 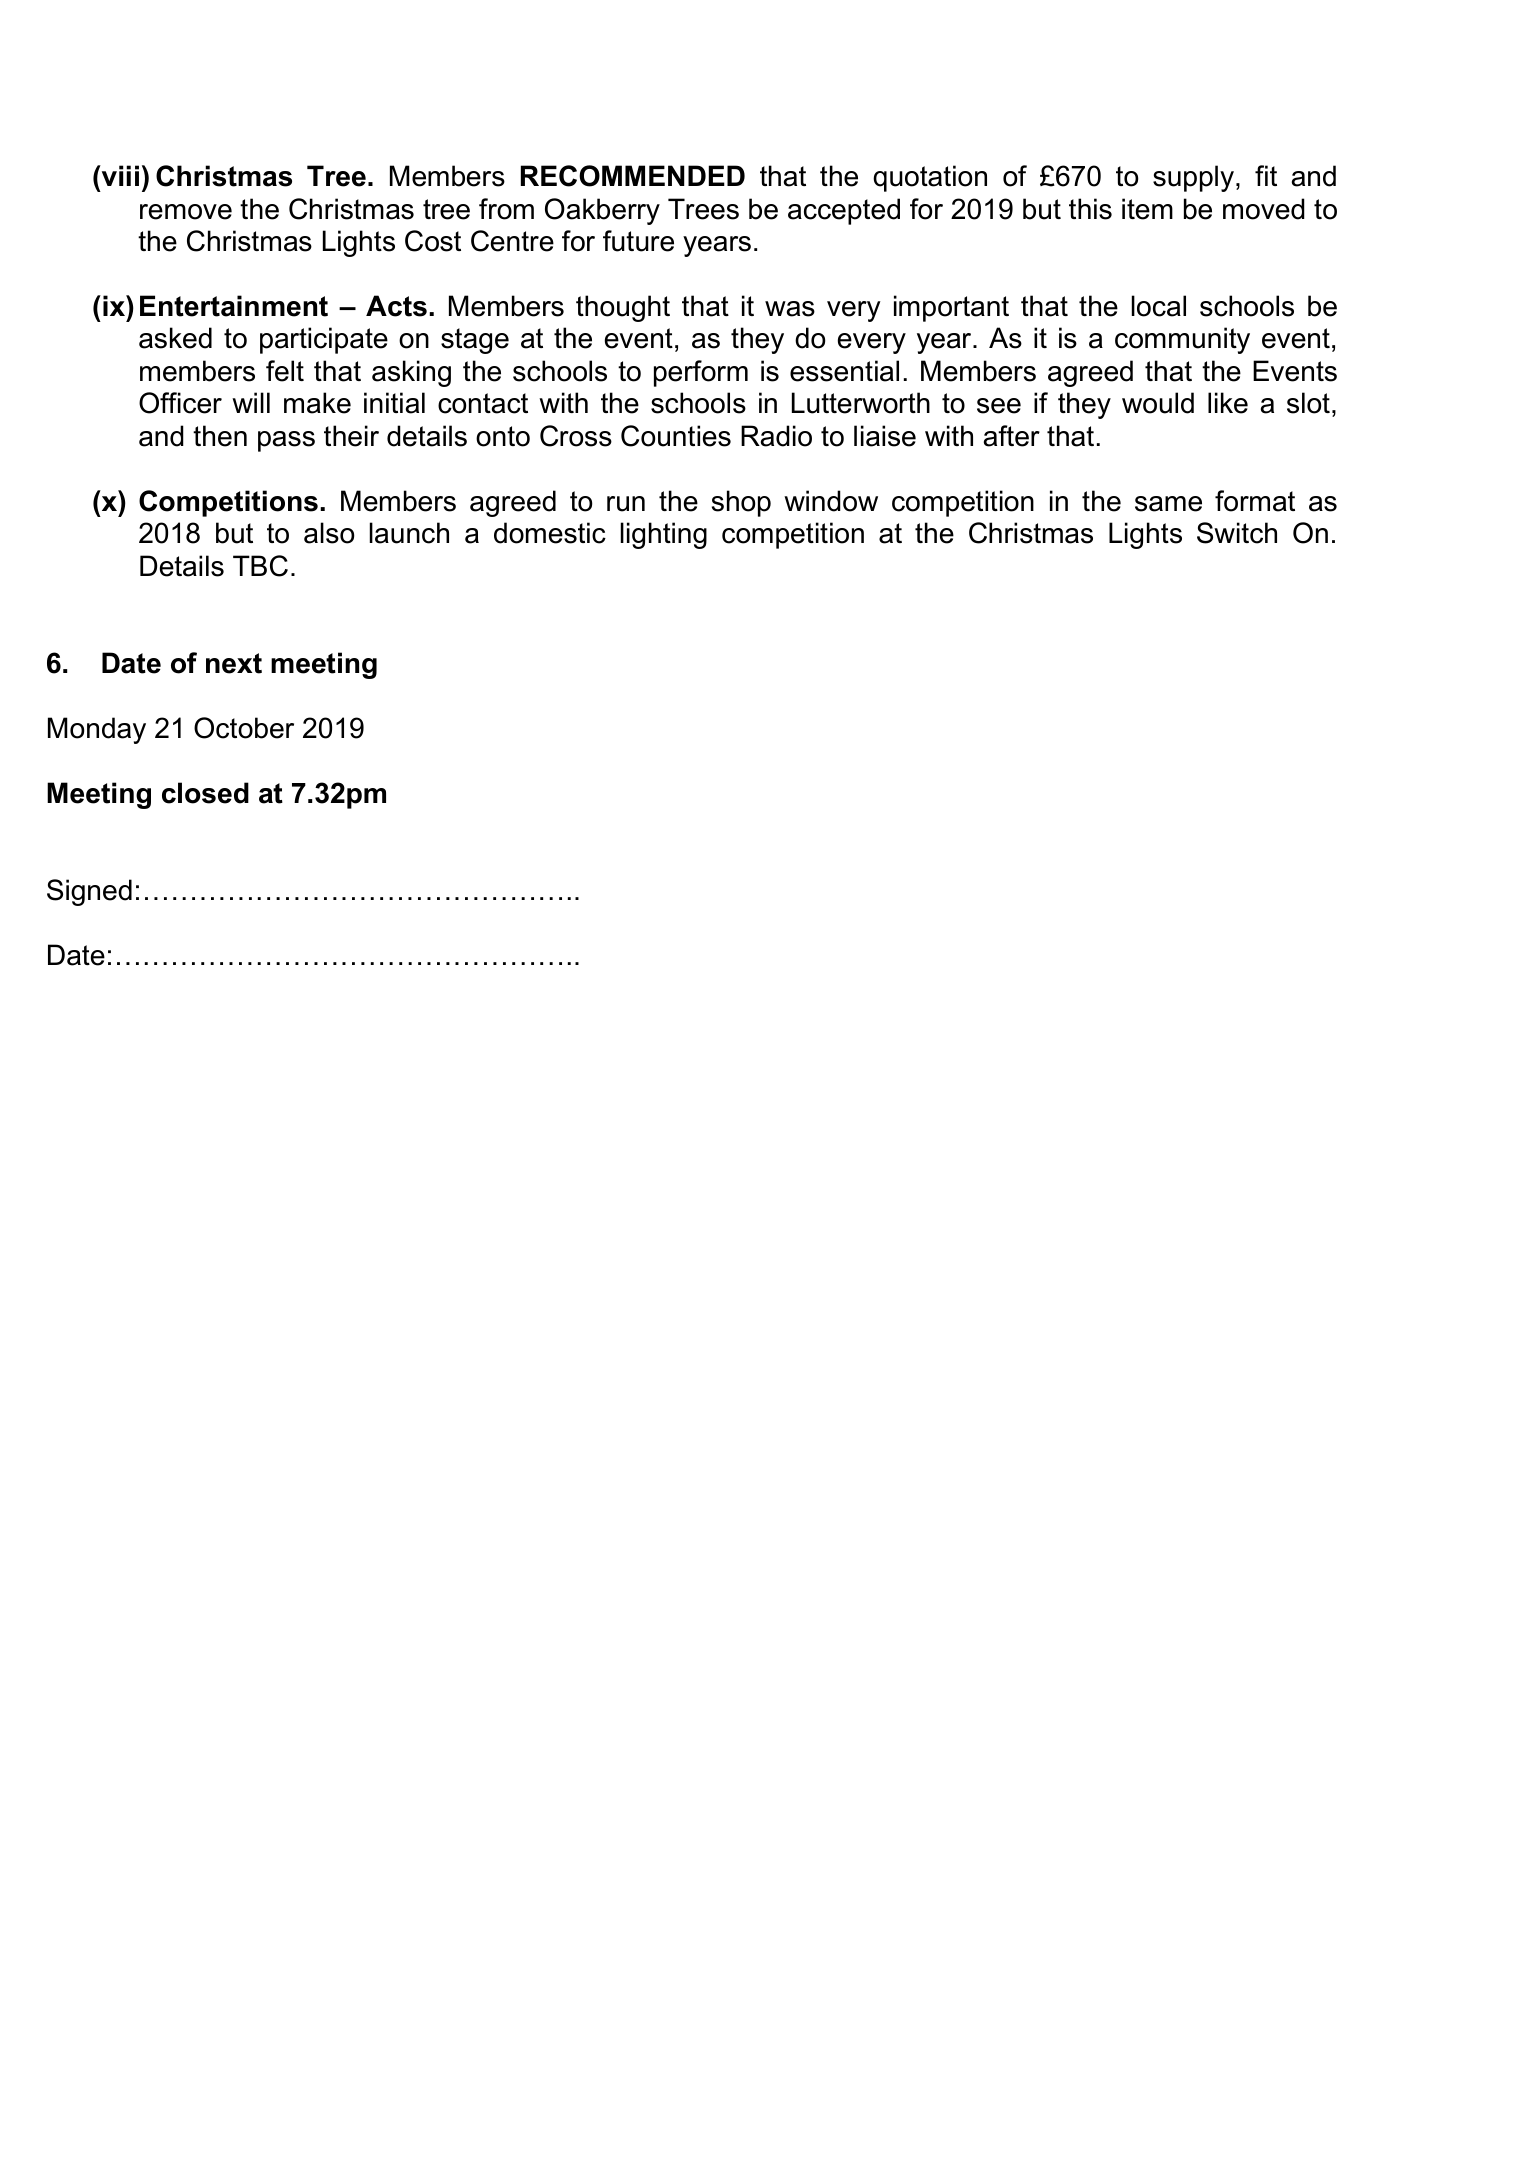 I want to click on next, so click(x=234, y=663).
